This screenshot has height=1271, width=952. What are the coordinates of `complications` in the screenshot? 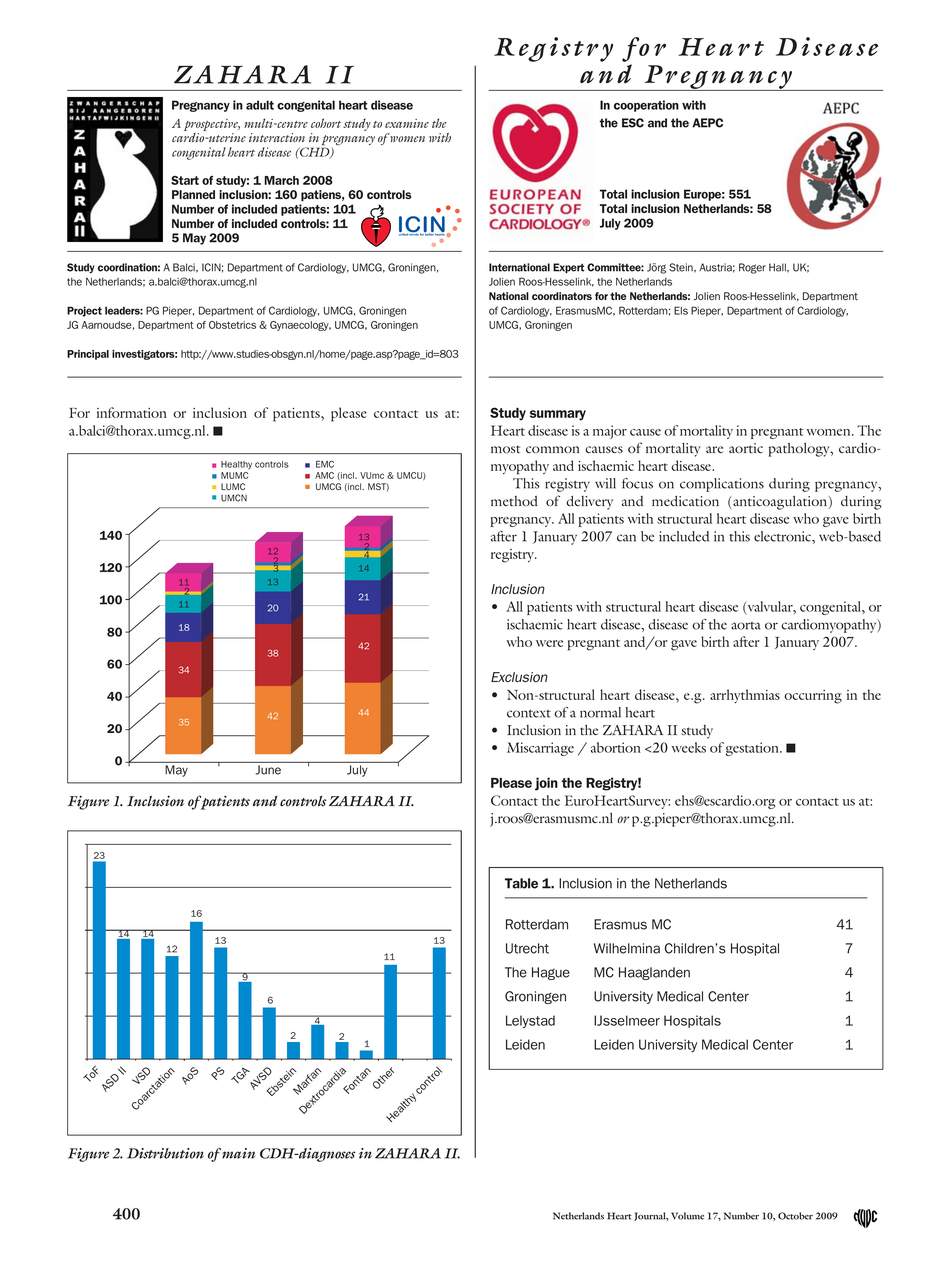 It's located at (722, 485).
